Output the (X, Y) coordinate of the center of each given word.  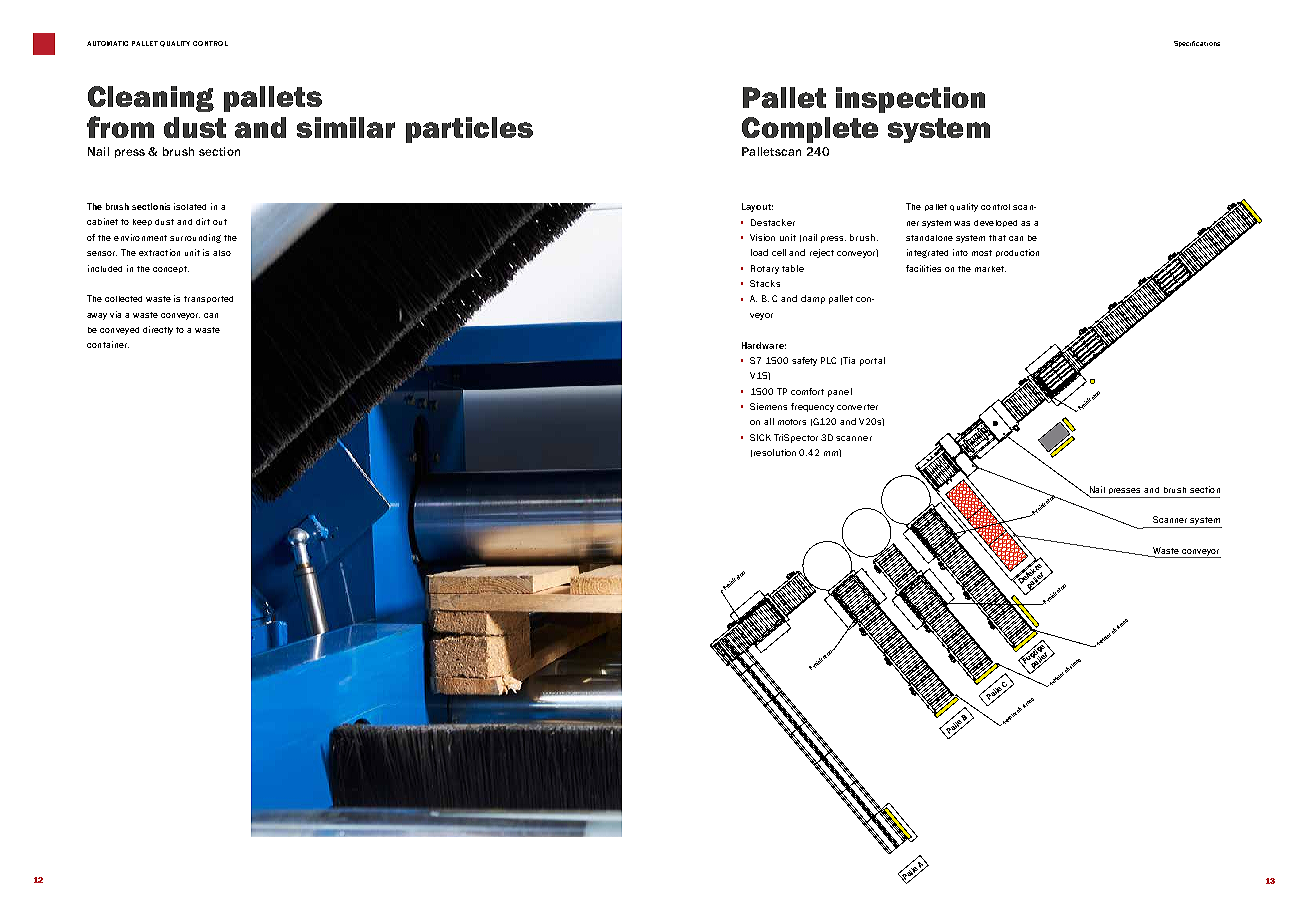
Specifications (1197, 44)
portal (872, 361)
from (120, 127)
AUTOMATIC (107, 43)
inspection (910, 100)
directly (158, 330)
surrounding (195, 238)
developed (995, 223)
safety (804, 361)
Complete (810, 130)
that (997, 238)
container (108, 344)
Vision (762, 237)
